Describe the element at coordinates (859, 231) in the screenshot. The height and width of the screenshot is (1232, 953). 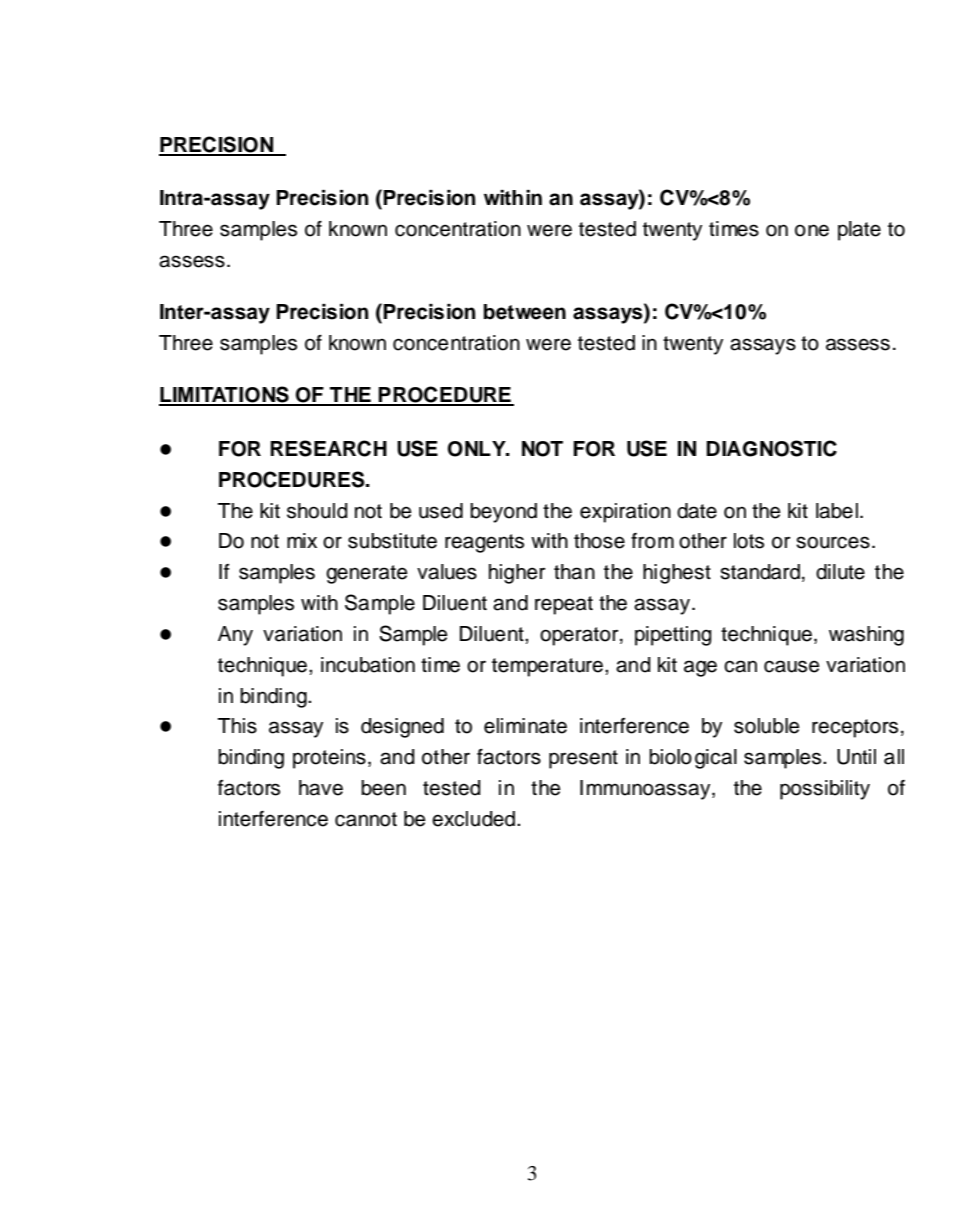
I see `plate` at that location.
